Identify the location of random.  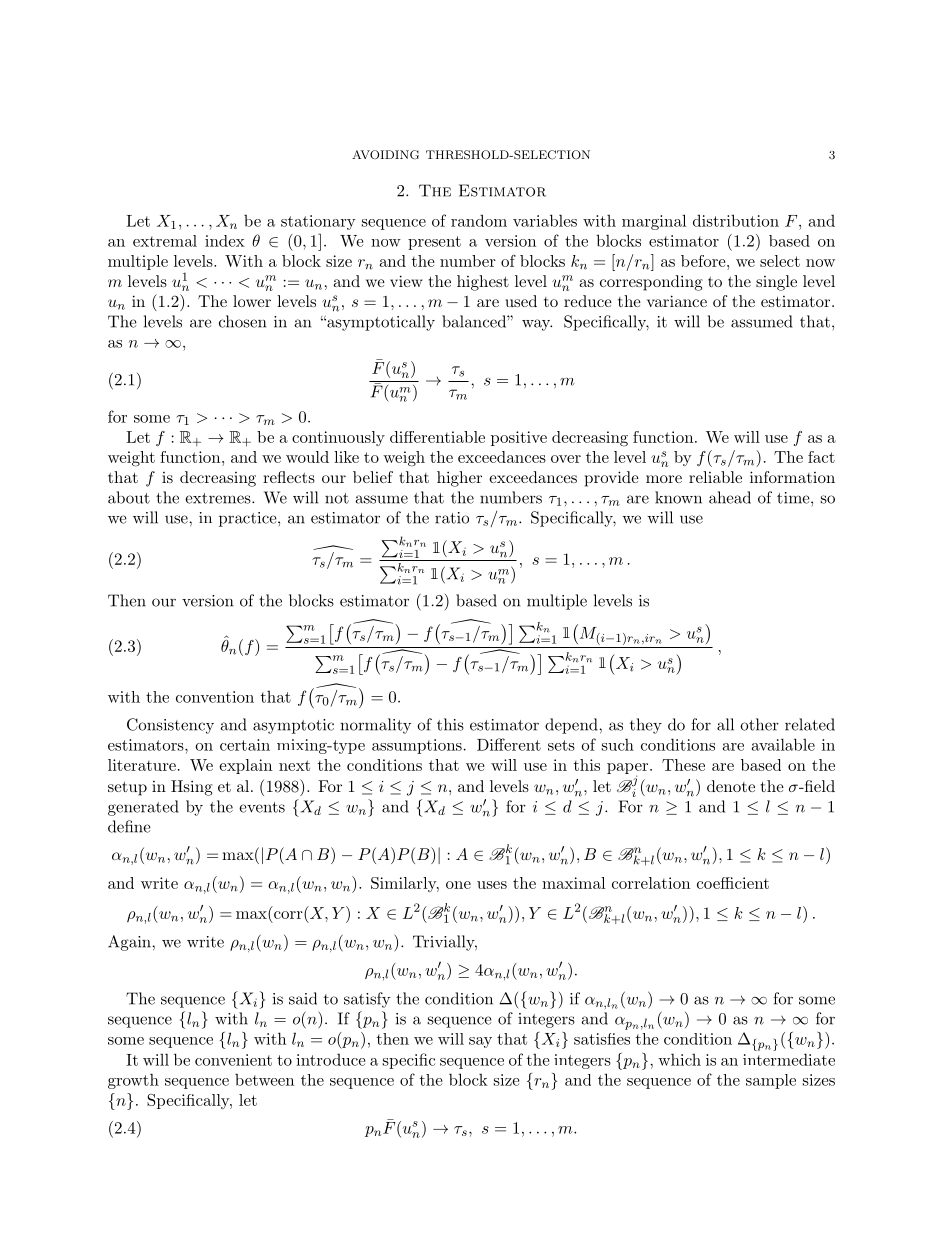
(479, 220).
